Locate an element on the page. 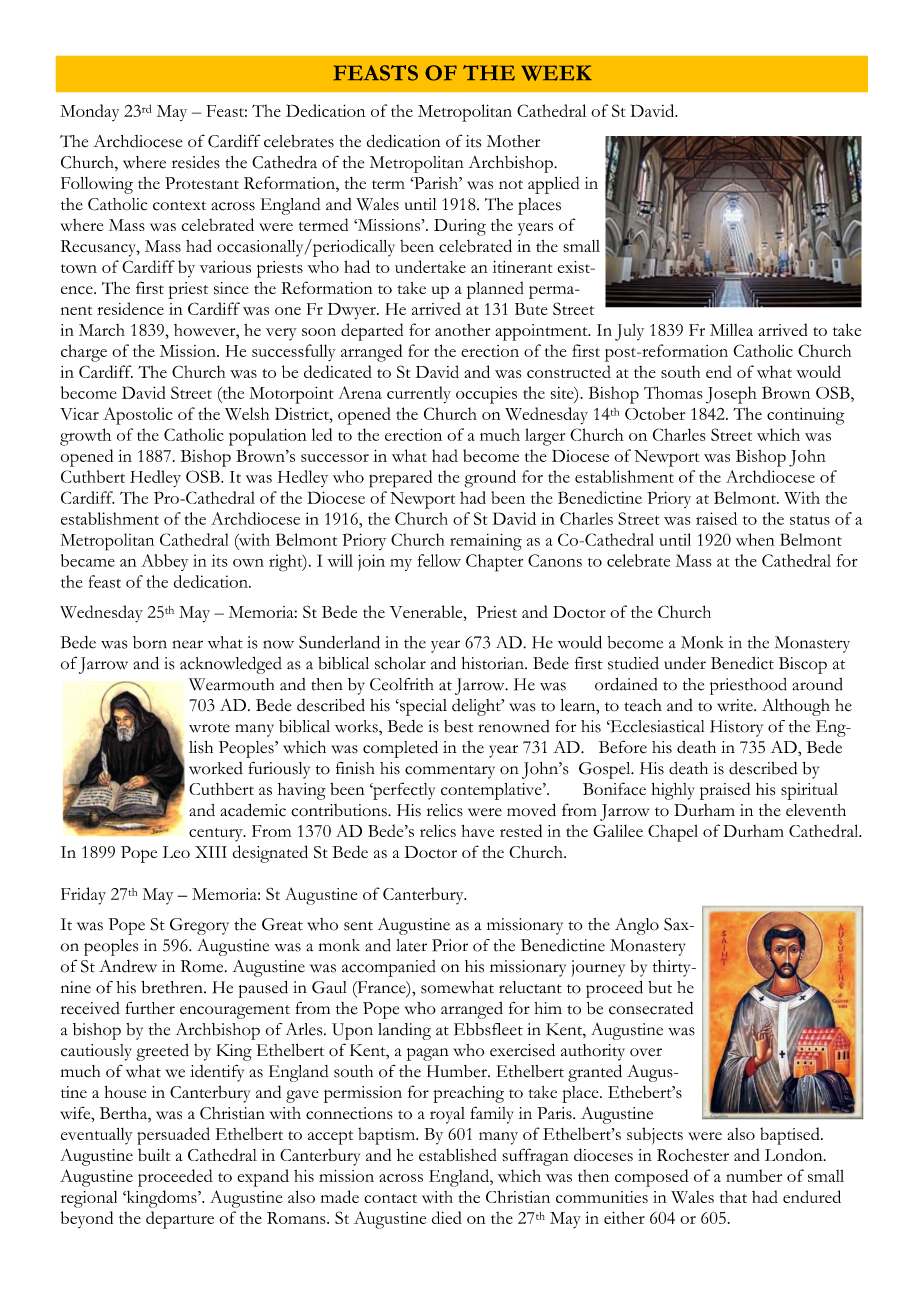 This page has width=924, height=1308. resides is located at coordinates (196, 162).
